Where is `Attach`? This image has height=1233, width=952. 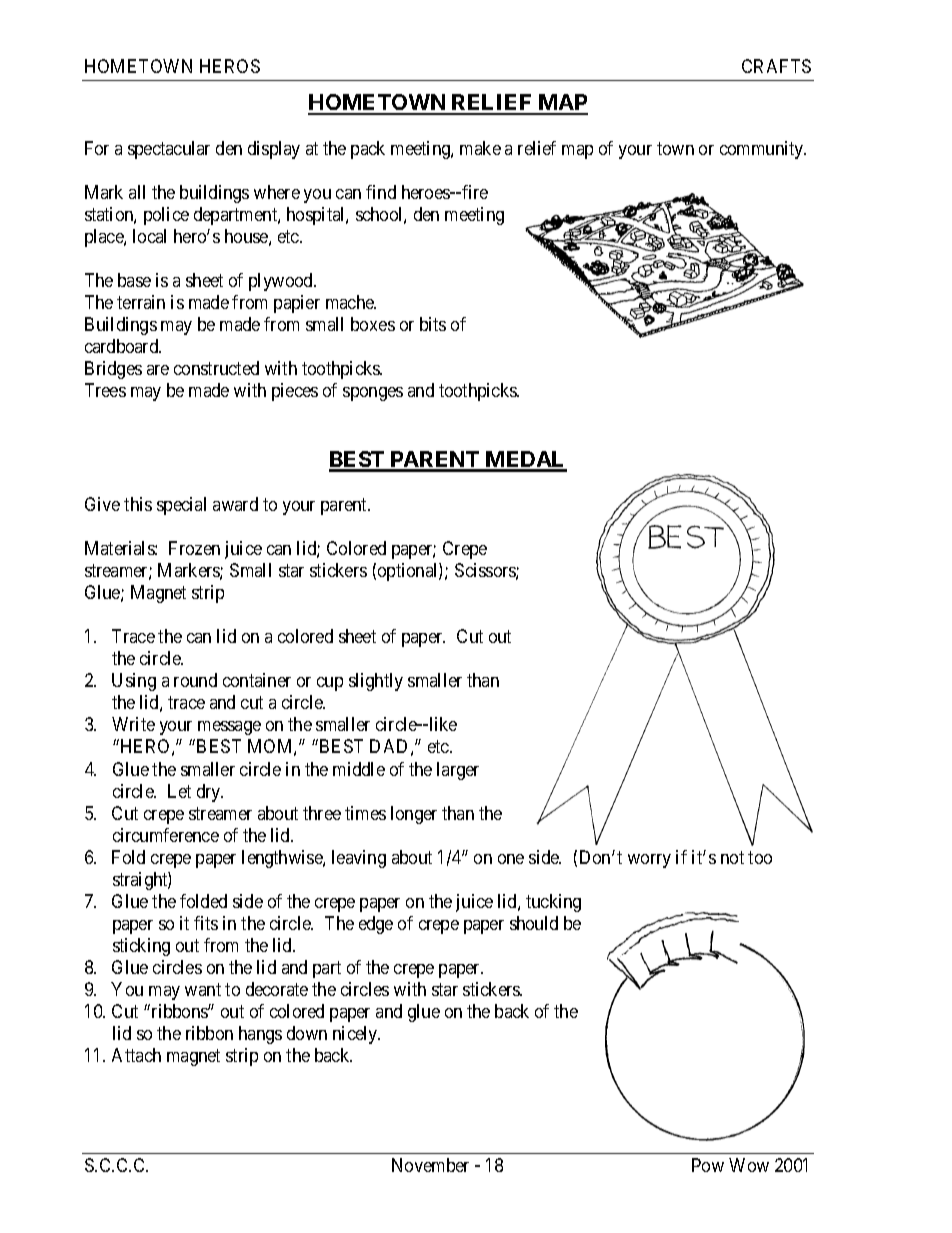 Attach is located at coordinates (136, 1055).
